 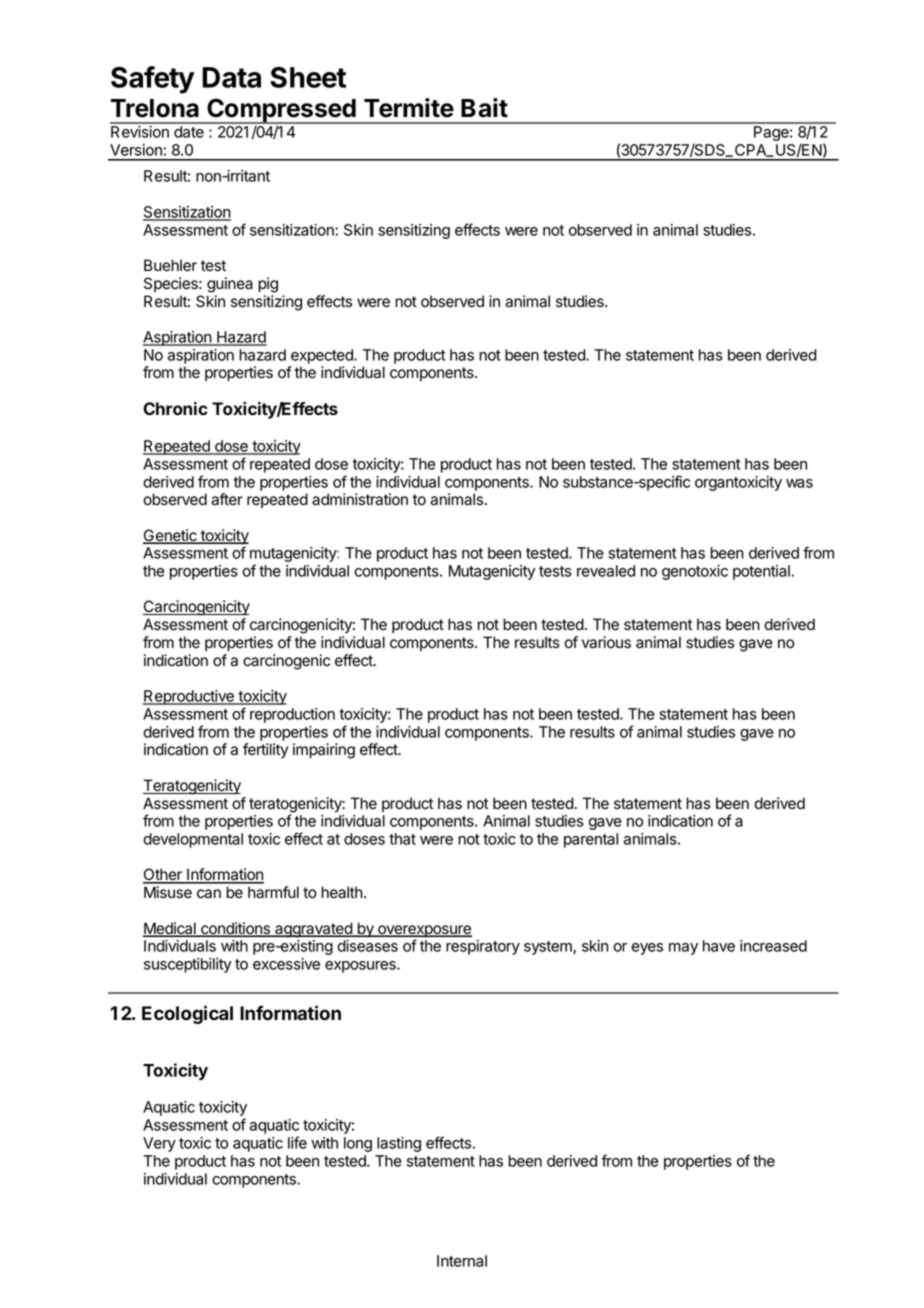 What do you see at coordinates (606, 642) in the page?
I see `various` at bounding box center [606, 642].
